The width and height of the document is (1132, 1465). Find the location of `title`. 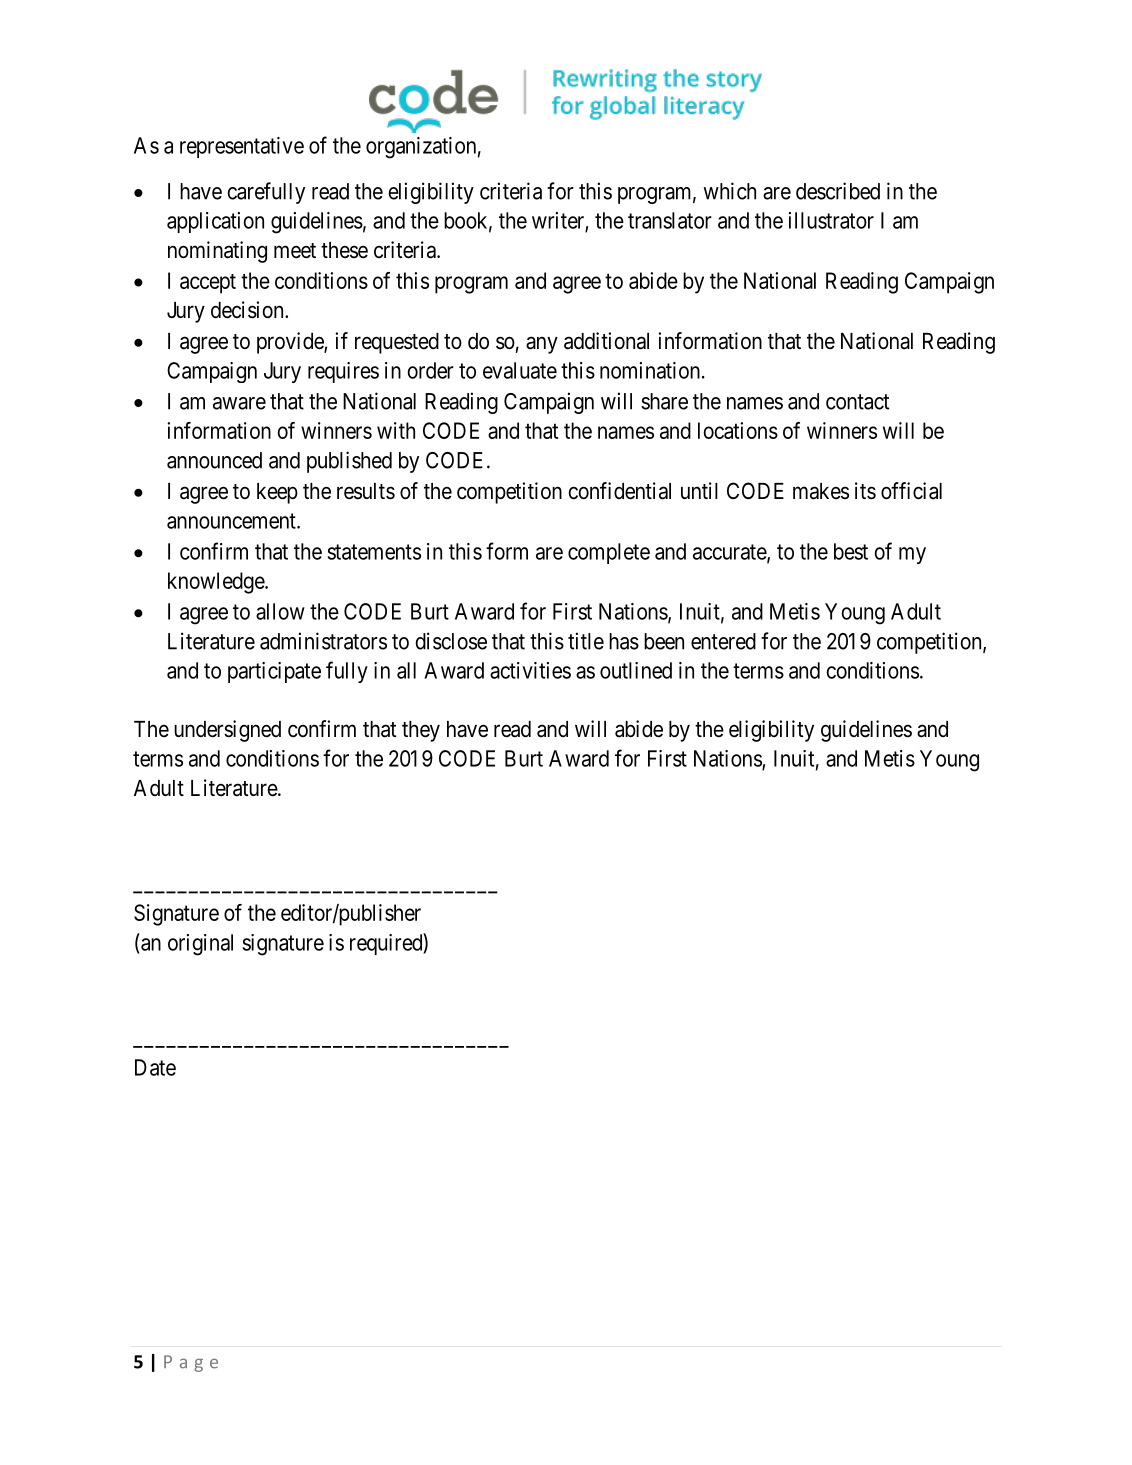

title is located at coordinates (586, 641).
